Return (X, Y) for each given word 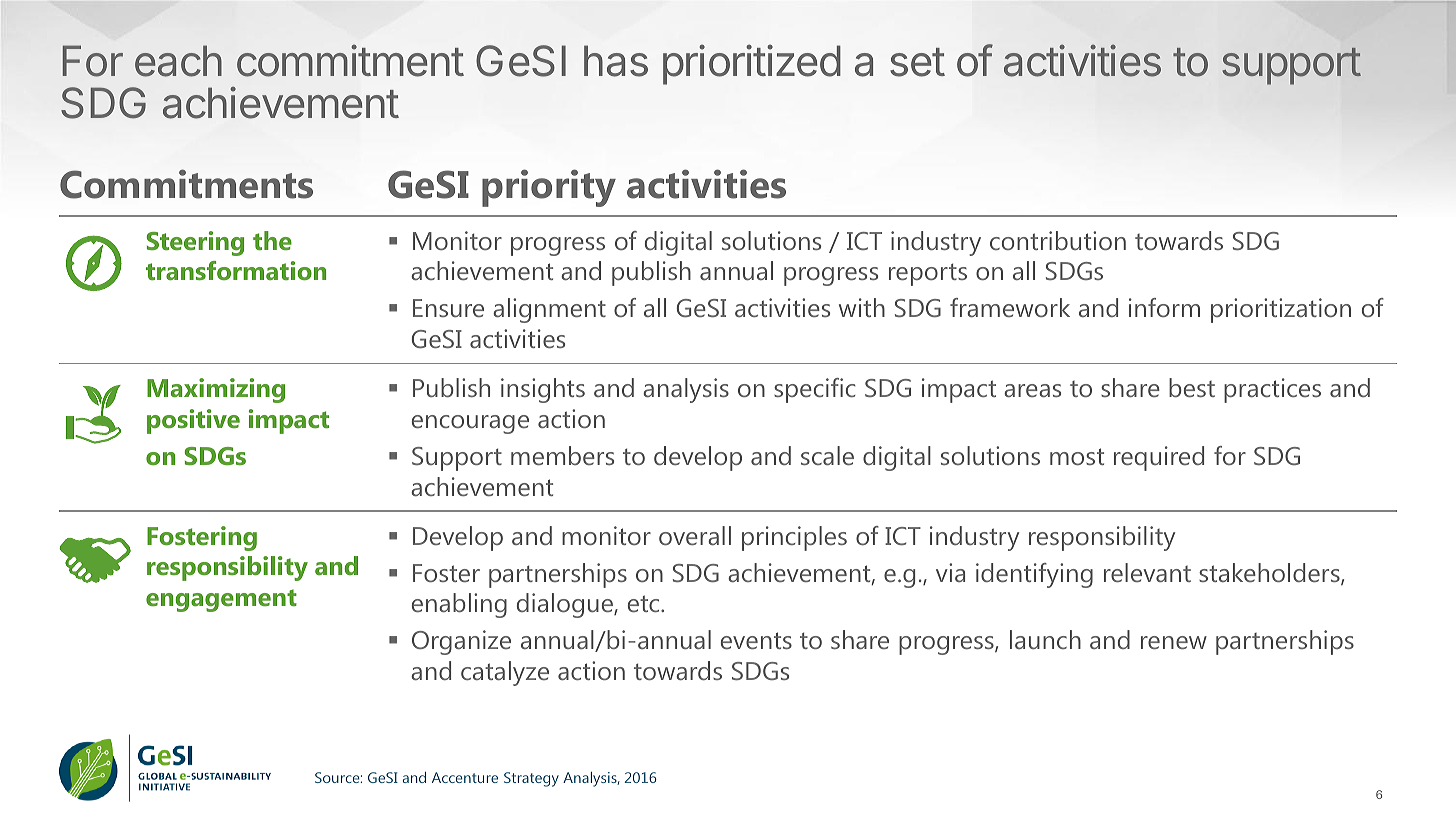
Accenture (465, 777)
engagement (221, 600)
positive (193, 421)
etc (645, 603)
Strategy (531, 779)
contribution (1058, 240)
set (917, 62)
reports (928, 274)
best (1192, 387)
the (272, 240)
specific (815, 390)
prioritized (752, 65)
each (178, 61)
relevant (1147, 572)
